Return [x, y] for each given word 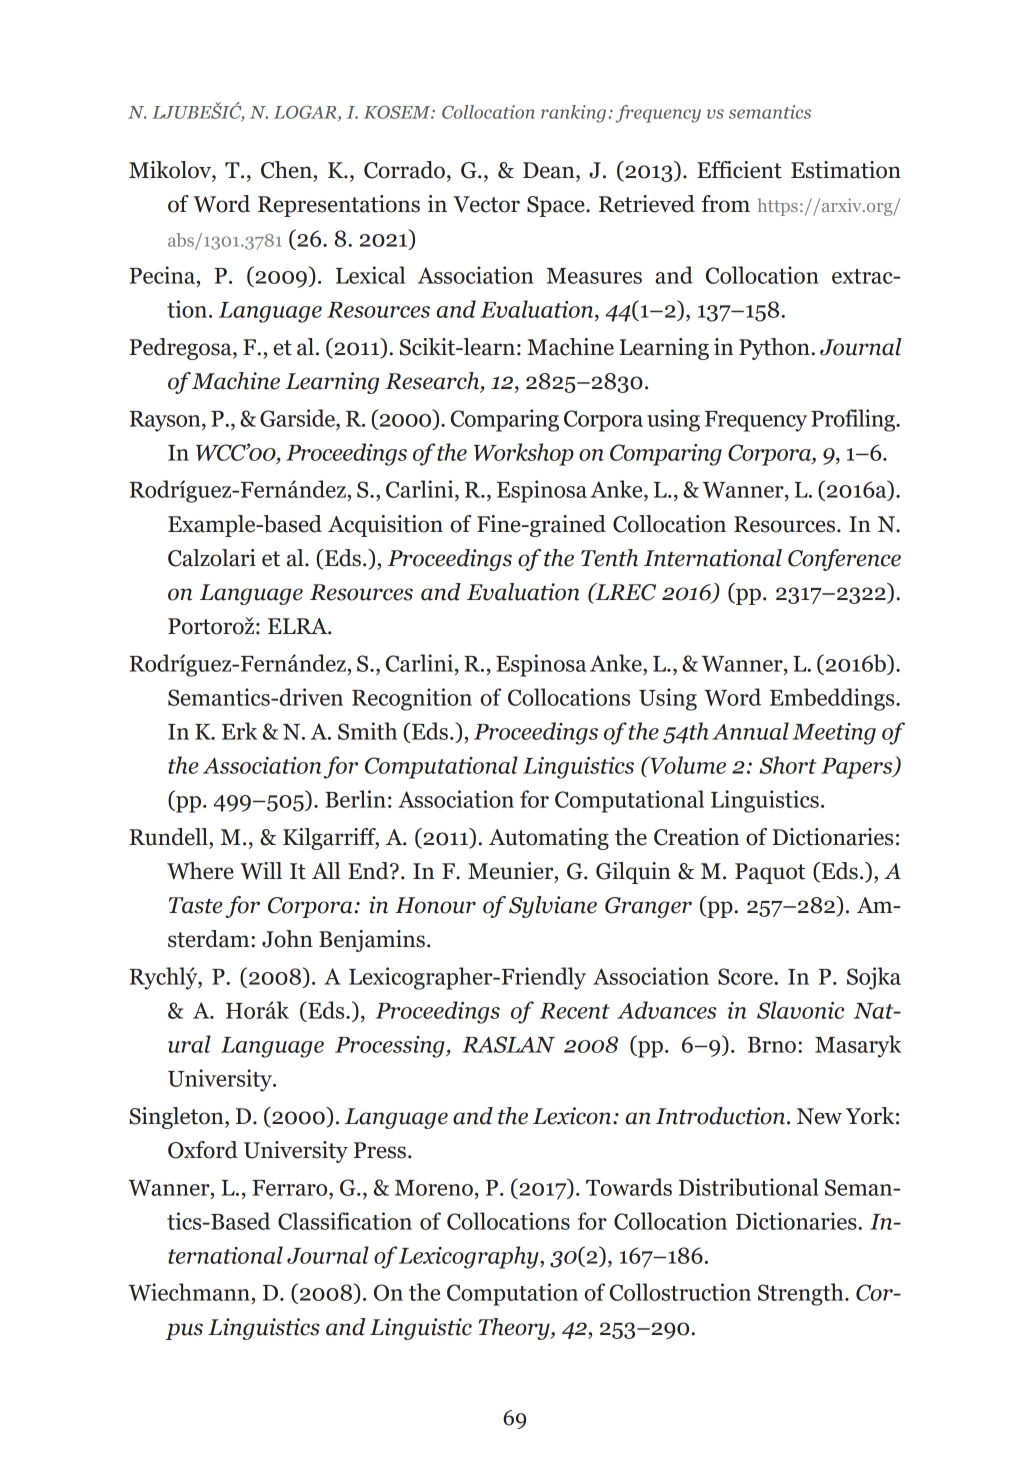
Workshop [524, 454]
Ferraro [291, 1188]
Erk [239, 731]
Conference [844, 560]
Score [746, 976]
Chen [286, 170]
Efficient [739, 170]
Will [261, 871]
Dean [550, 170]
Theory [515, 1329]
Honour [435, 905]
